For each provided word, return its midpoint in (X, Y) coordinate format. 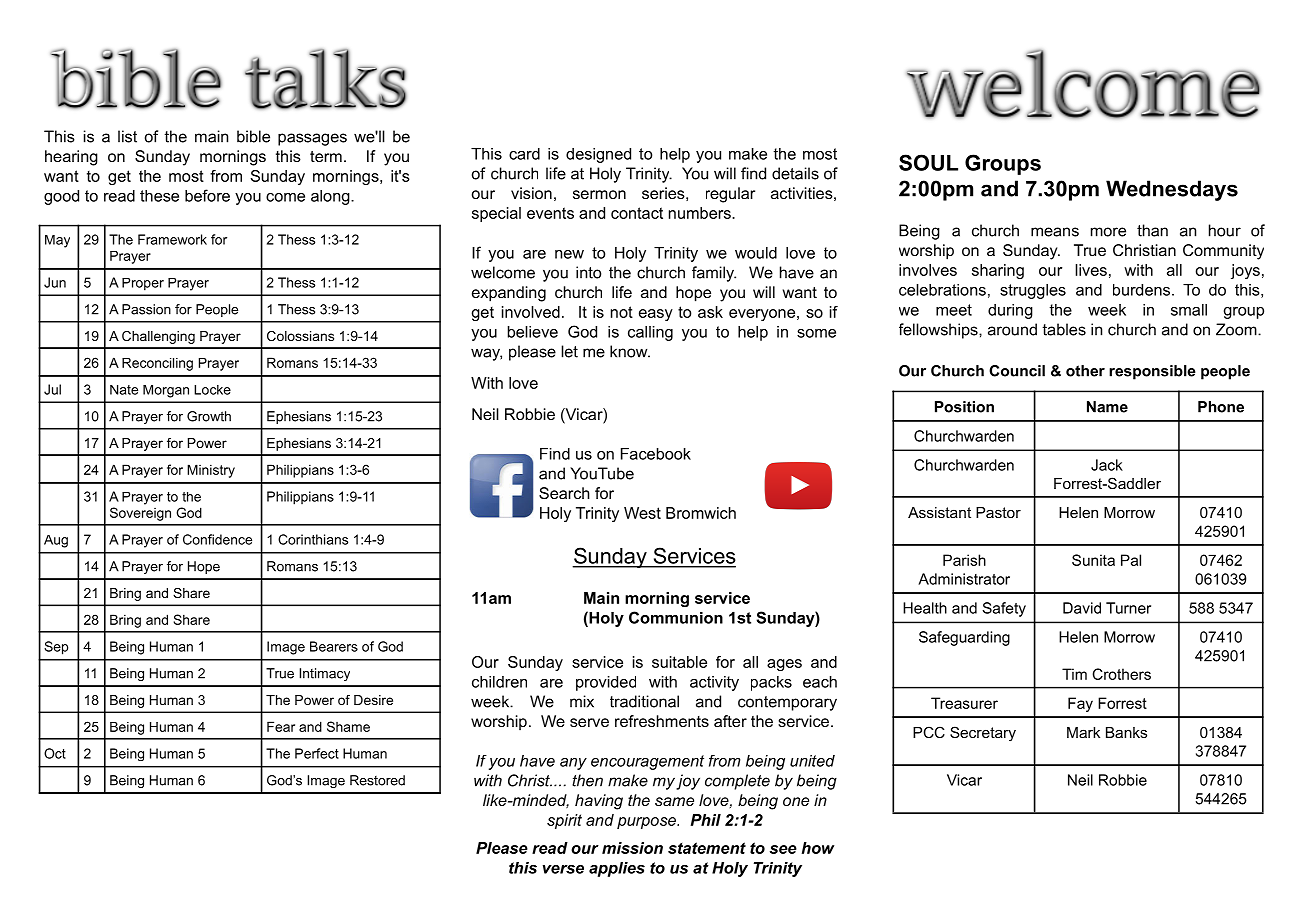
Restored (377, 780)
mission (632, 848)
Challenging (158, 337)
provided (606, 683)
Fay (1080, 704)
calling (650, 333)
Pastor (998, 512)
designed (598, 155)
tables (1064, 329)
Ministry (211, 471)
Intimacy (324, 674)
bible (253, 136)
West (642, 513)
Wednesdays (1172, 190)
